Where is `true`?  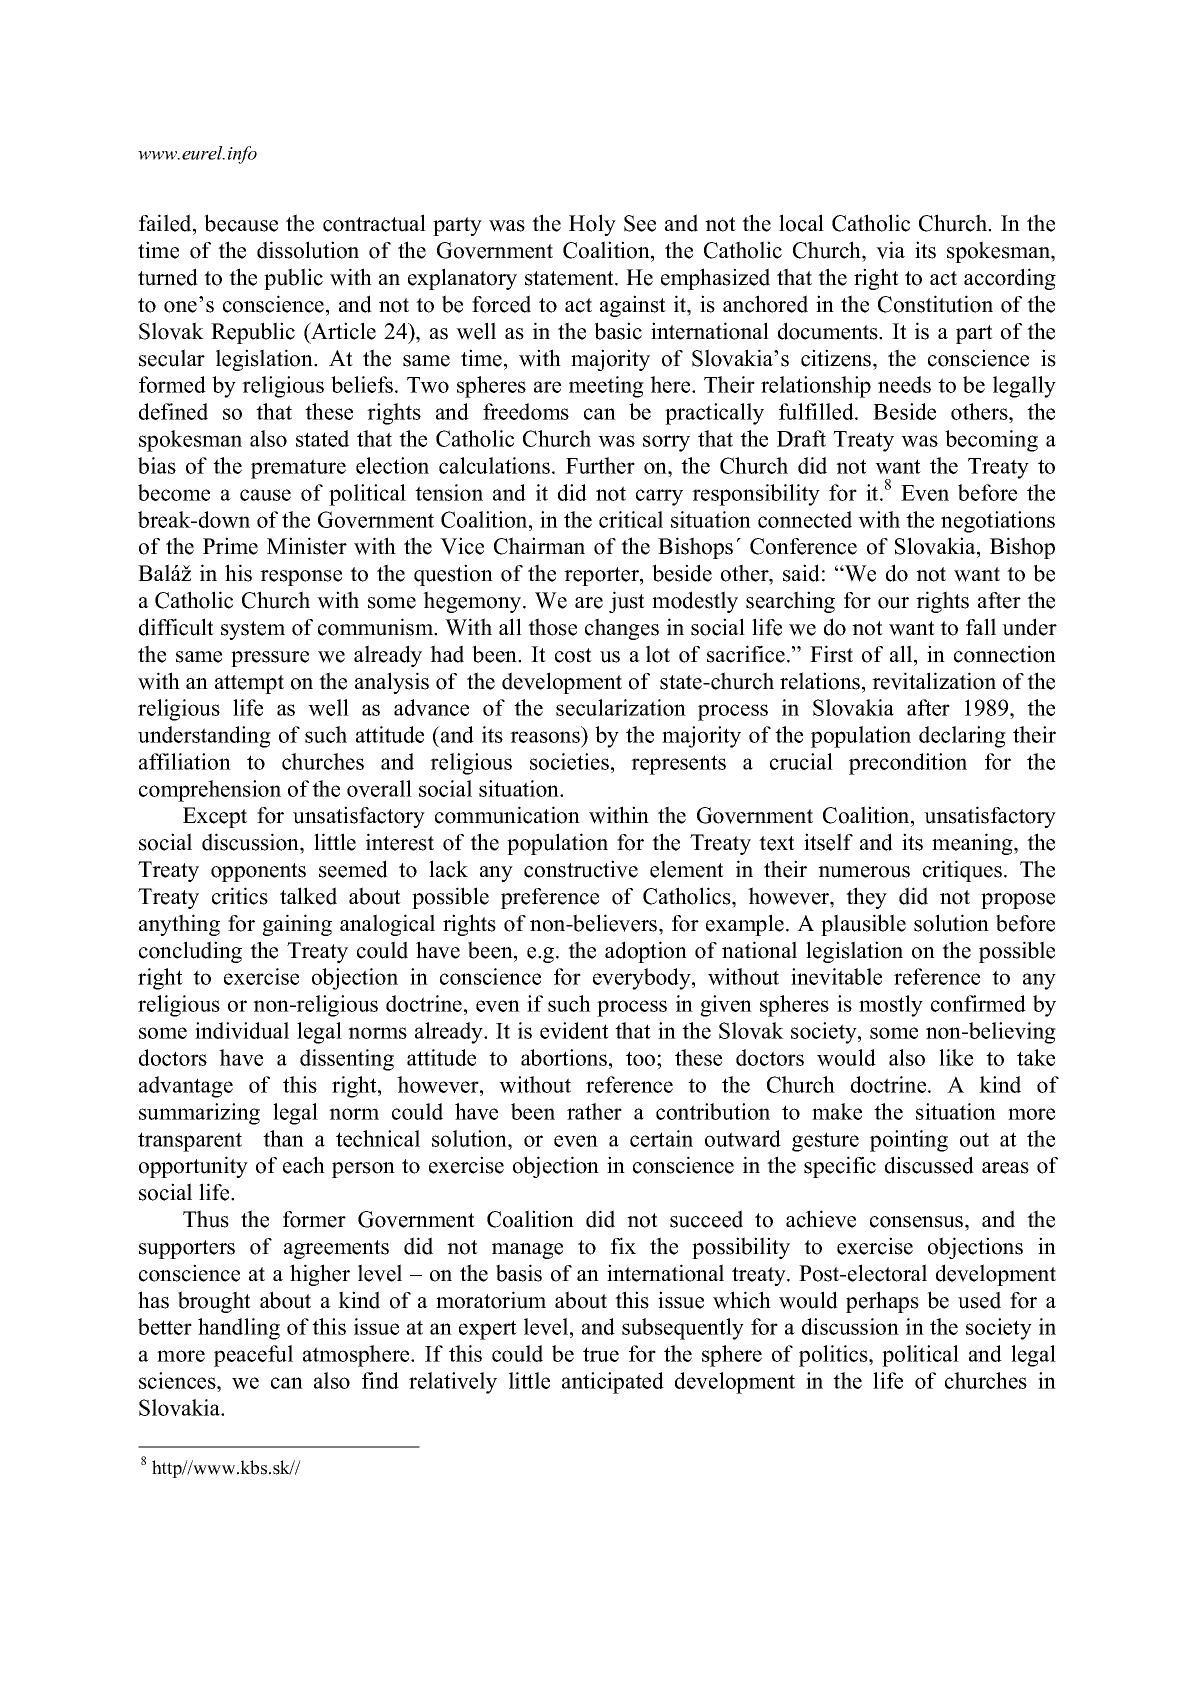
true is located at coordinates (601, 1354).
